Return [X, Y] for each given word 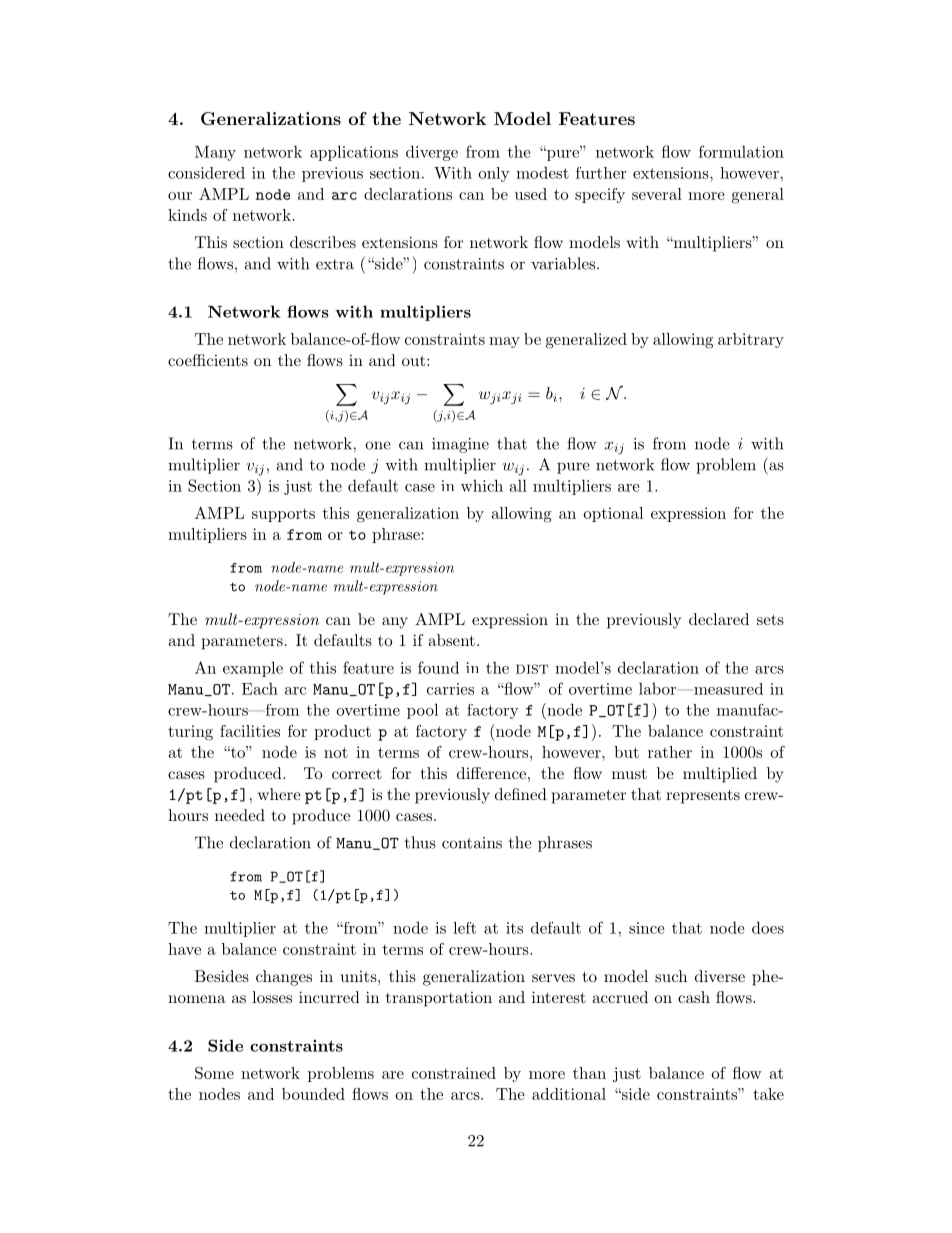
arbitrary [751, 340]
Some [214, 1073]
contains [472, 843]
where [279, 794]
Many [215, 153]
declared [719, 619]
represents [703, 796]
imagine [460, 445]
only [494, 174]
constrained [454, 1073]
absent [451, 640]
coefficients [208, 360]
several [657, 194]
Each [260, 688]
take [768, 1094]
